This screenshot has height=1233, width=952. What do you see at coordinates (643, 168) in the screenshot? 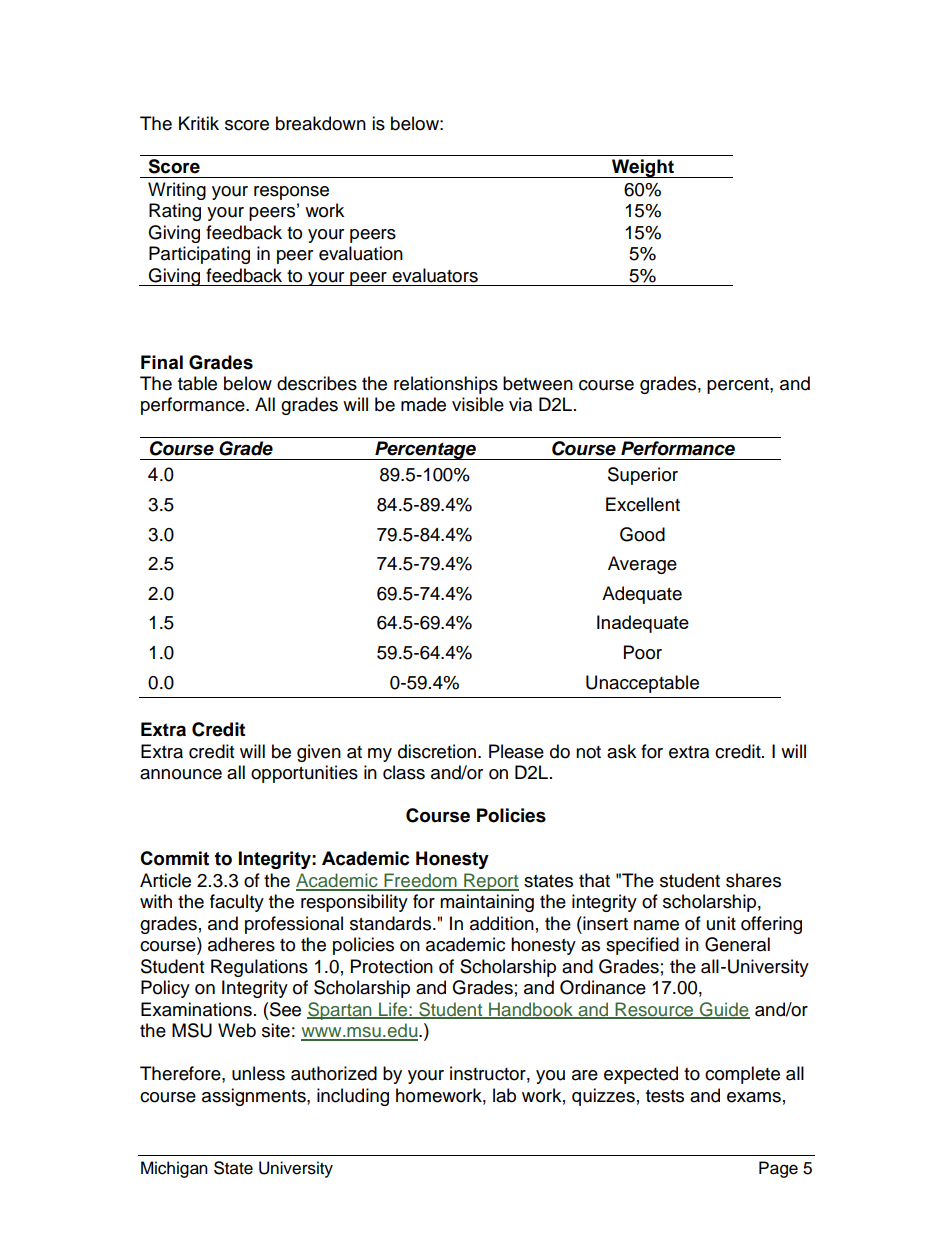
I see `Weight` at bounding box center [643, 168].
